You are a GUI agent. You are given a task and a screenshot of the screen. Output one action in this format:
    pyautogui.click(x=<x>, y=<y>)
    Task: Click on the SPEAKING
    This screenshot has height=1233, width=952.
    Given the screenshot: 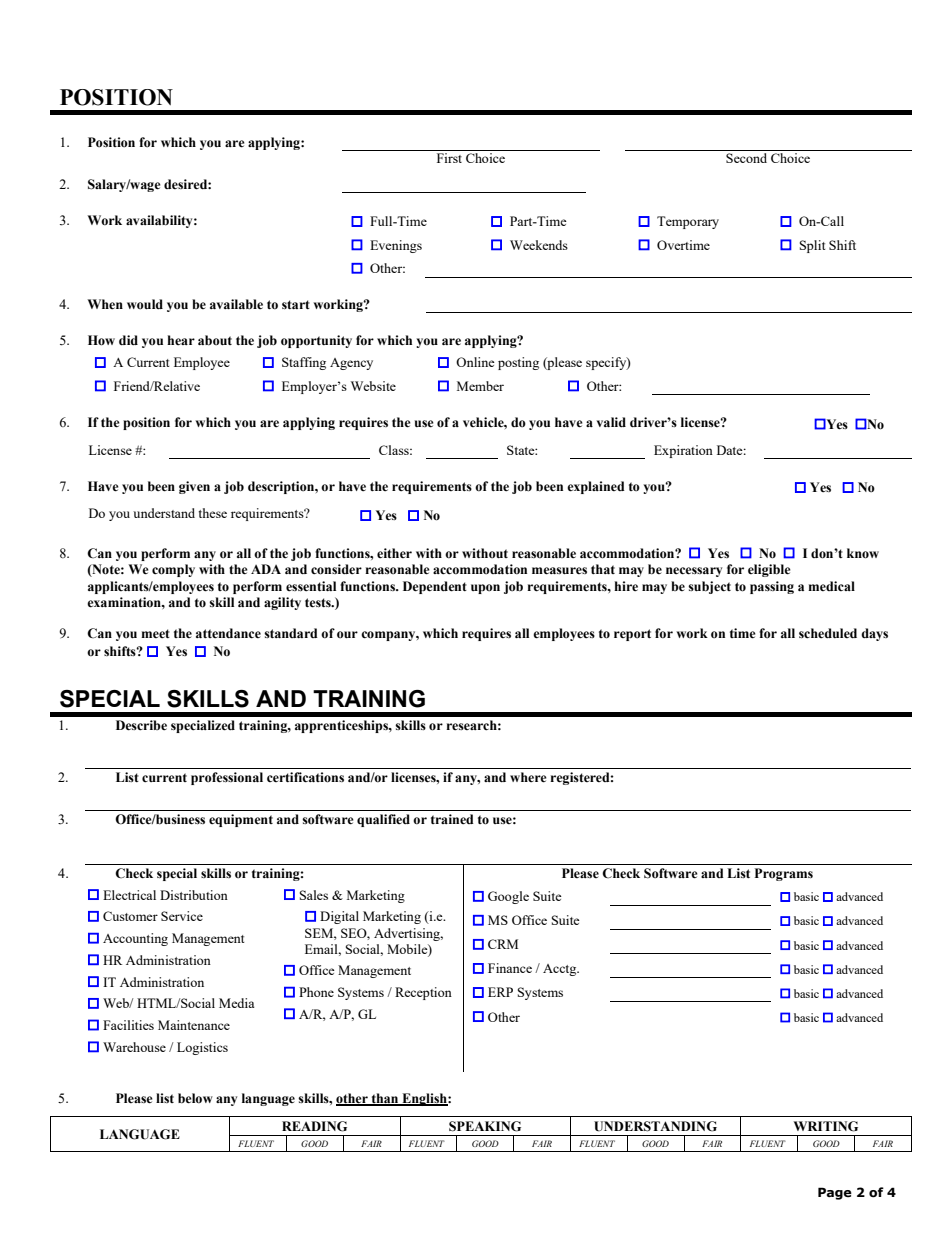 What is the action you would take?
    pyautogui.click(x=485, y=1126)
